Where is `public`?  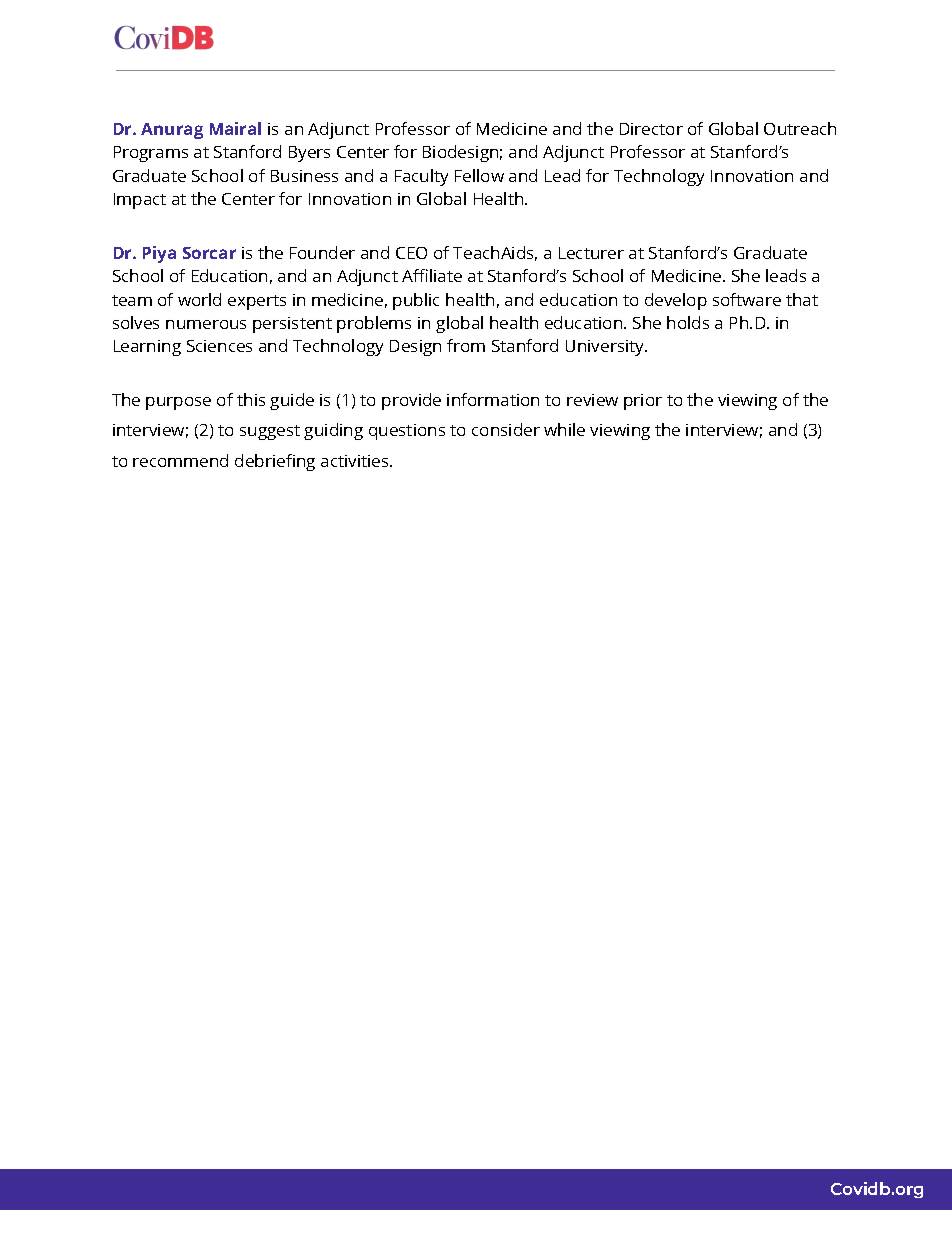
public is located at coordinates (416, 301).
